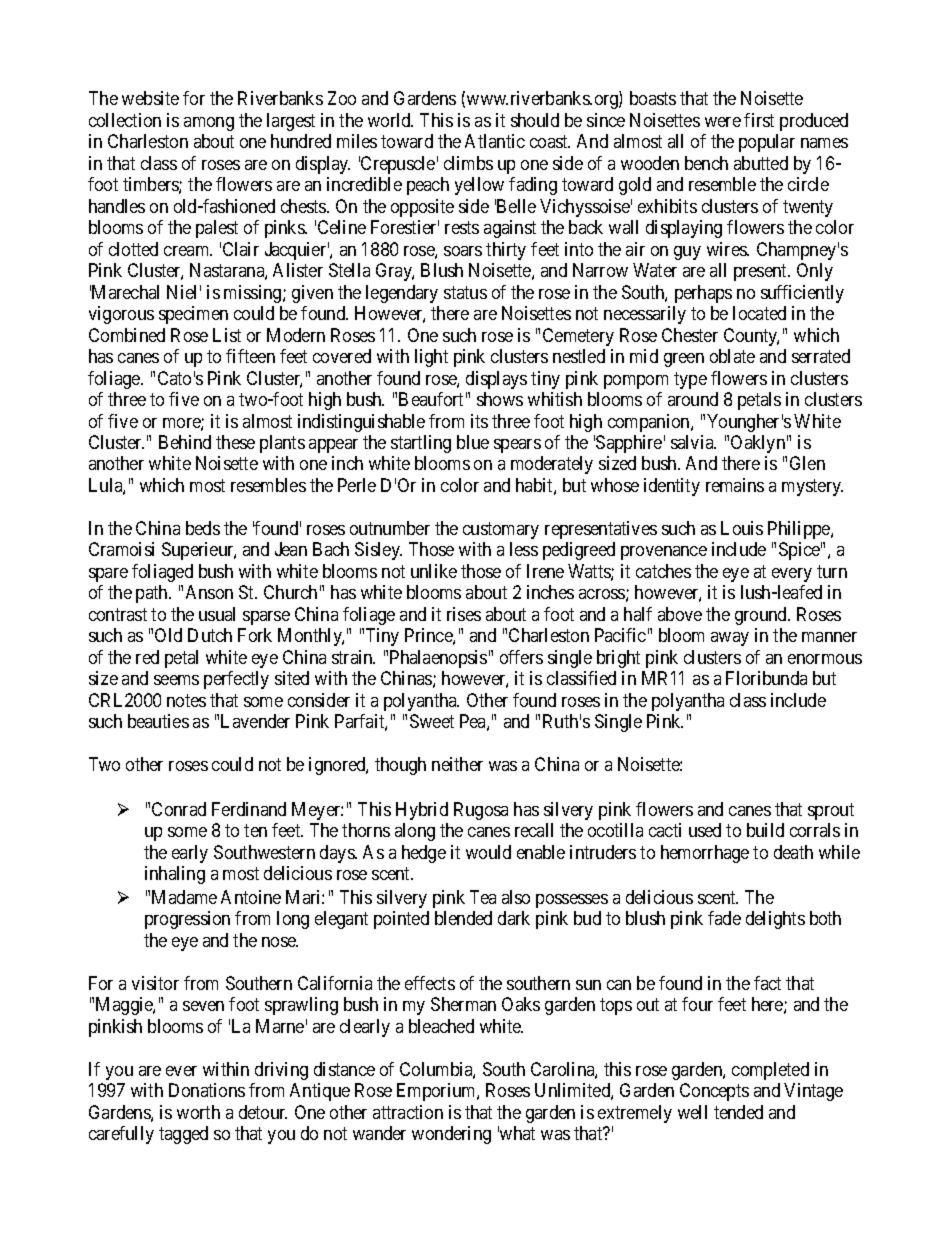 Image resolution: width=952 pixels, height=1233 pixels. What do you see at coordinates (495, 141) in the screenshot?
I see `Atlantic` at bounding box center [495, 141].
